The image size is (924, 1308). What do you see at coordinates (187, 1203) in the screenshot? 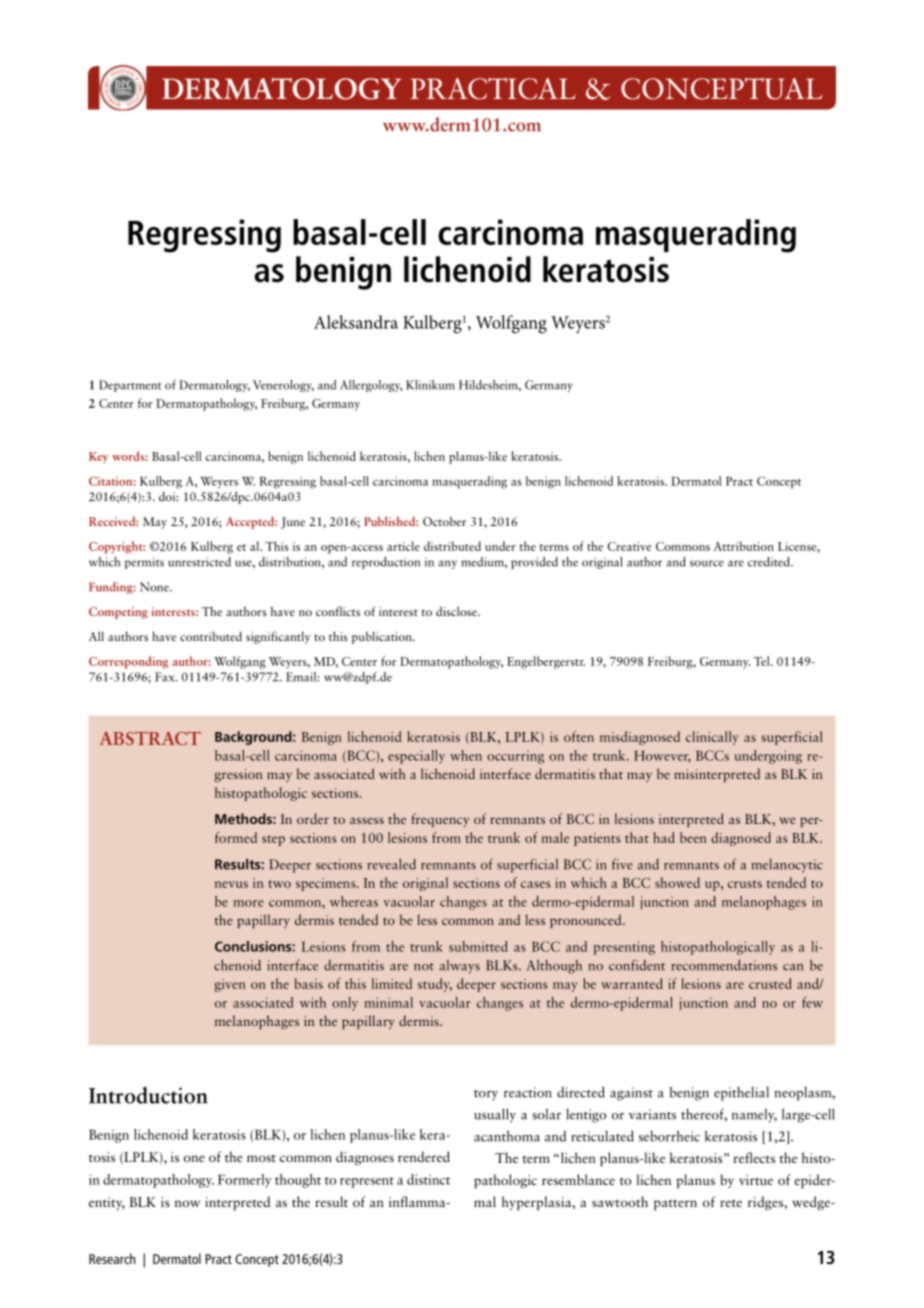
I see `now` at bounding box center [187, 1203].
